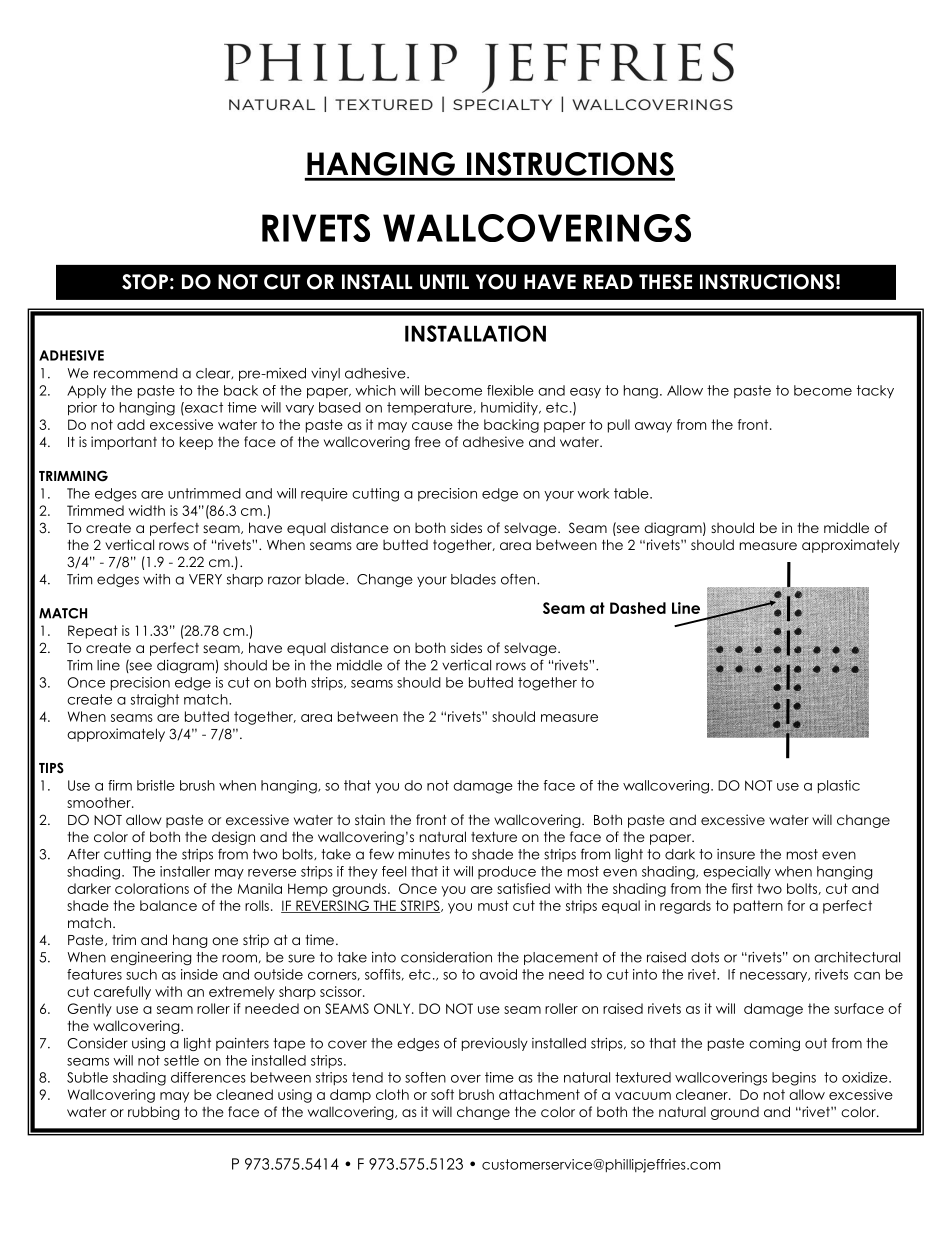 The width and height of the document is (952, 1233). I want to click on for, so click(796, 905).
